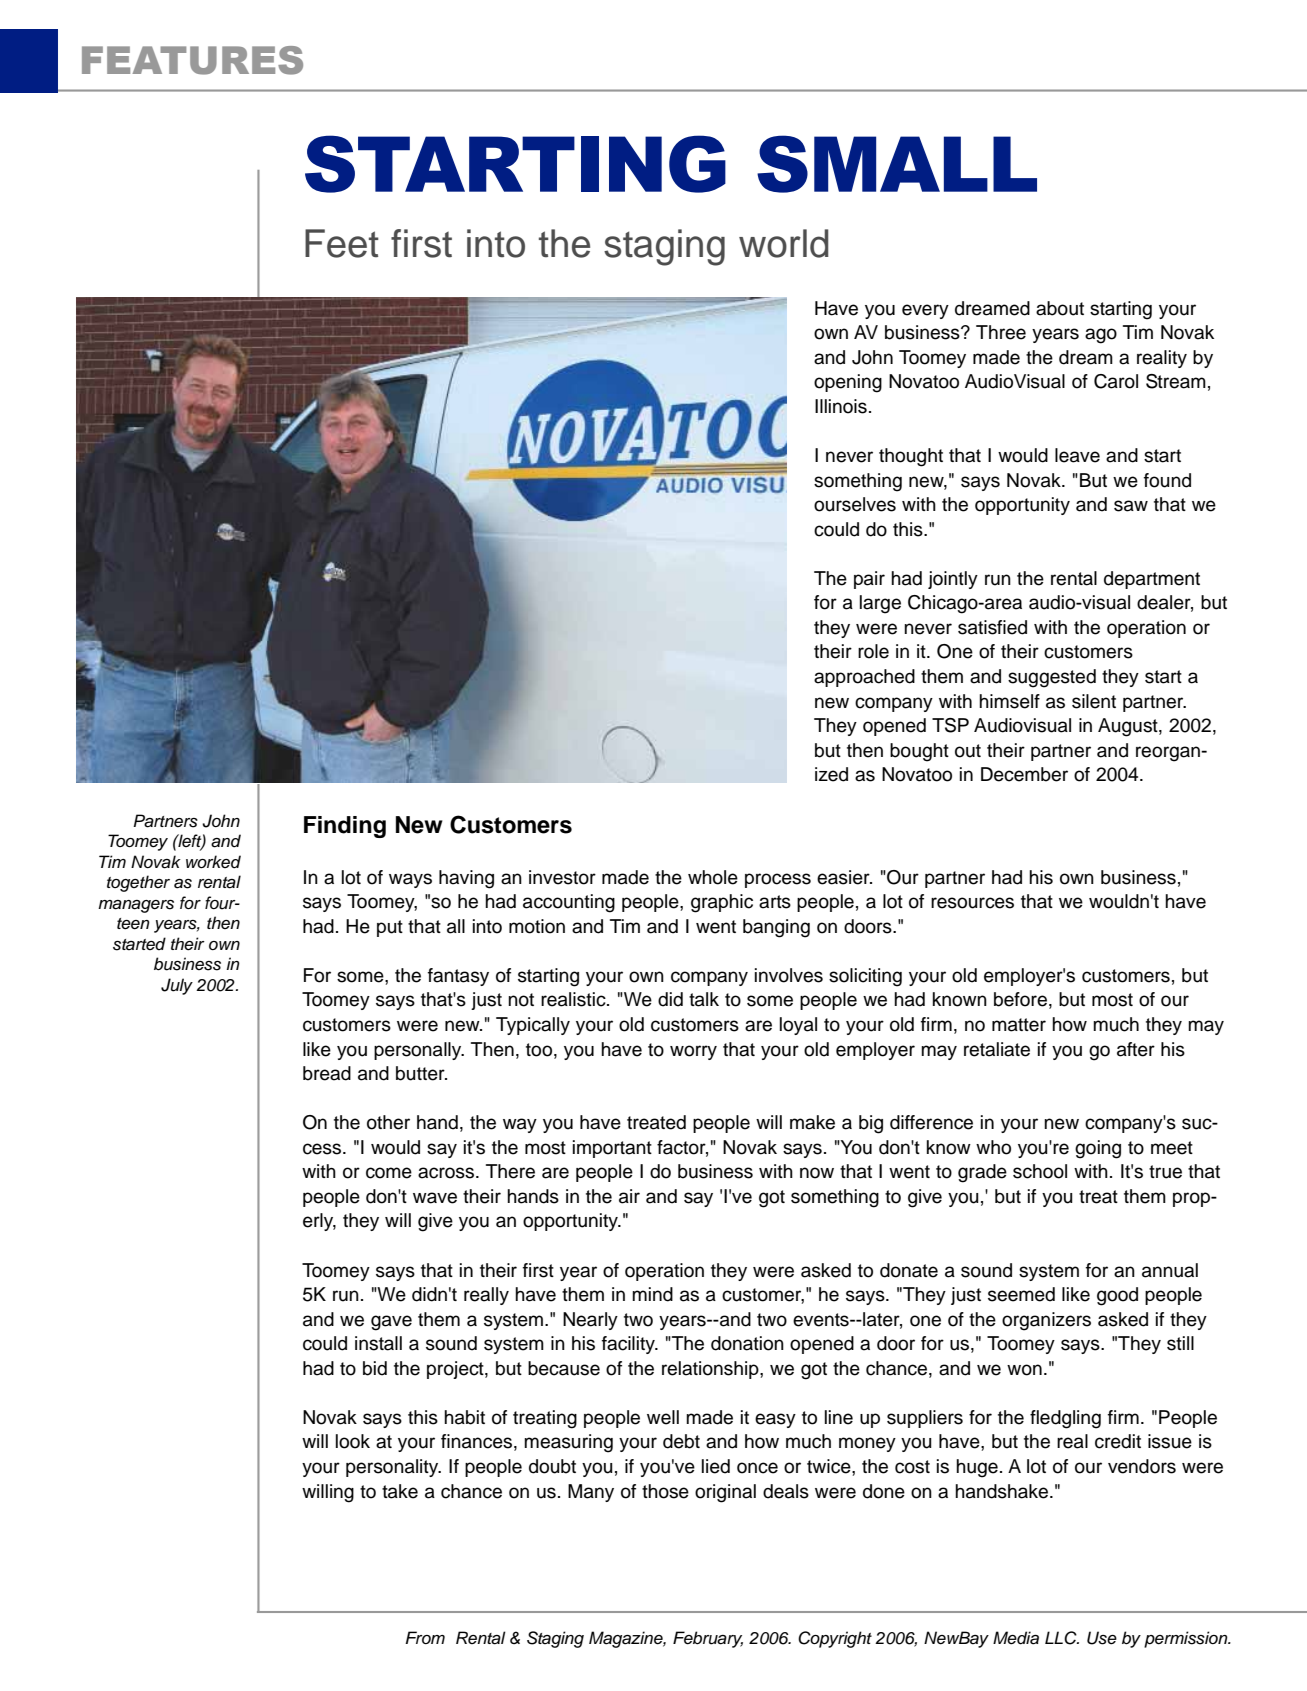 This screenshot has width=1307, height=1691. What do you see at coordinates (1024, 774) in the screenshot?
I see `December` at bounding box center [1024, 774].
